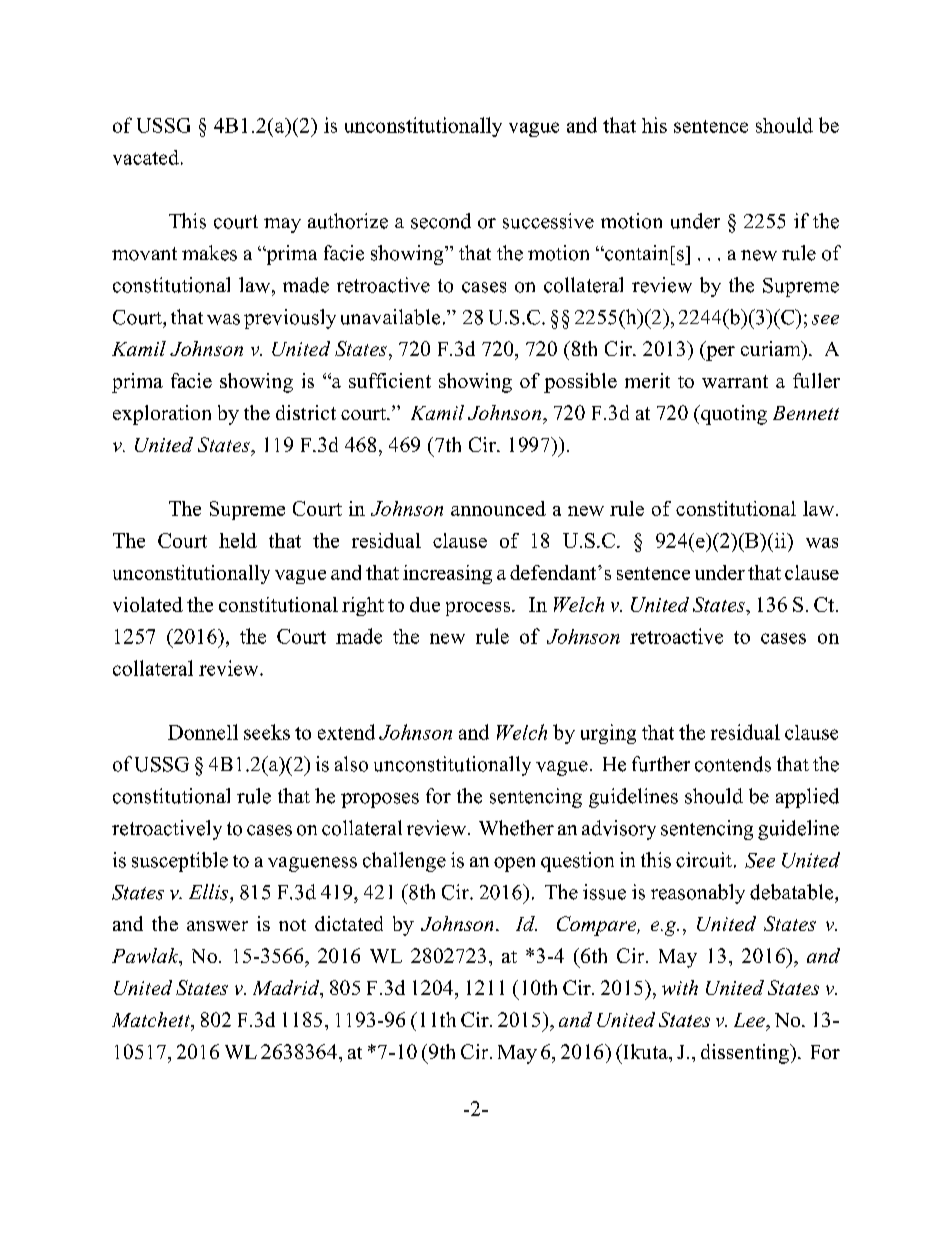 This image has height=1233, width=952. What do you see at coordinates (287, 989) in the image?
I see `Madrid` at bounding box center [287, 989].
